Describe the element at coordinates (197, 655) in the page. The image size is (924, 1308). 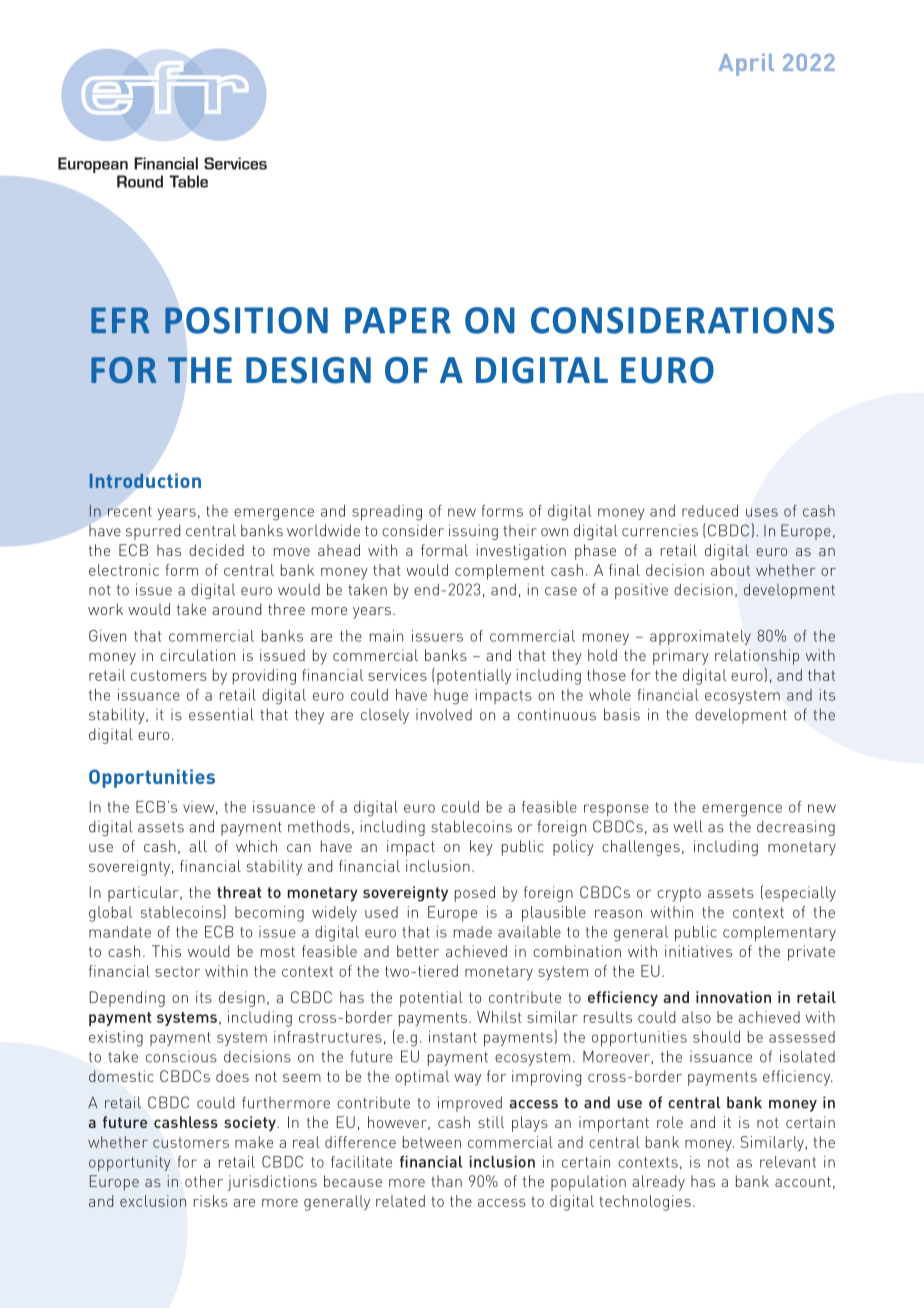
I see `circulation` at that location.
